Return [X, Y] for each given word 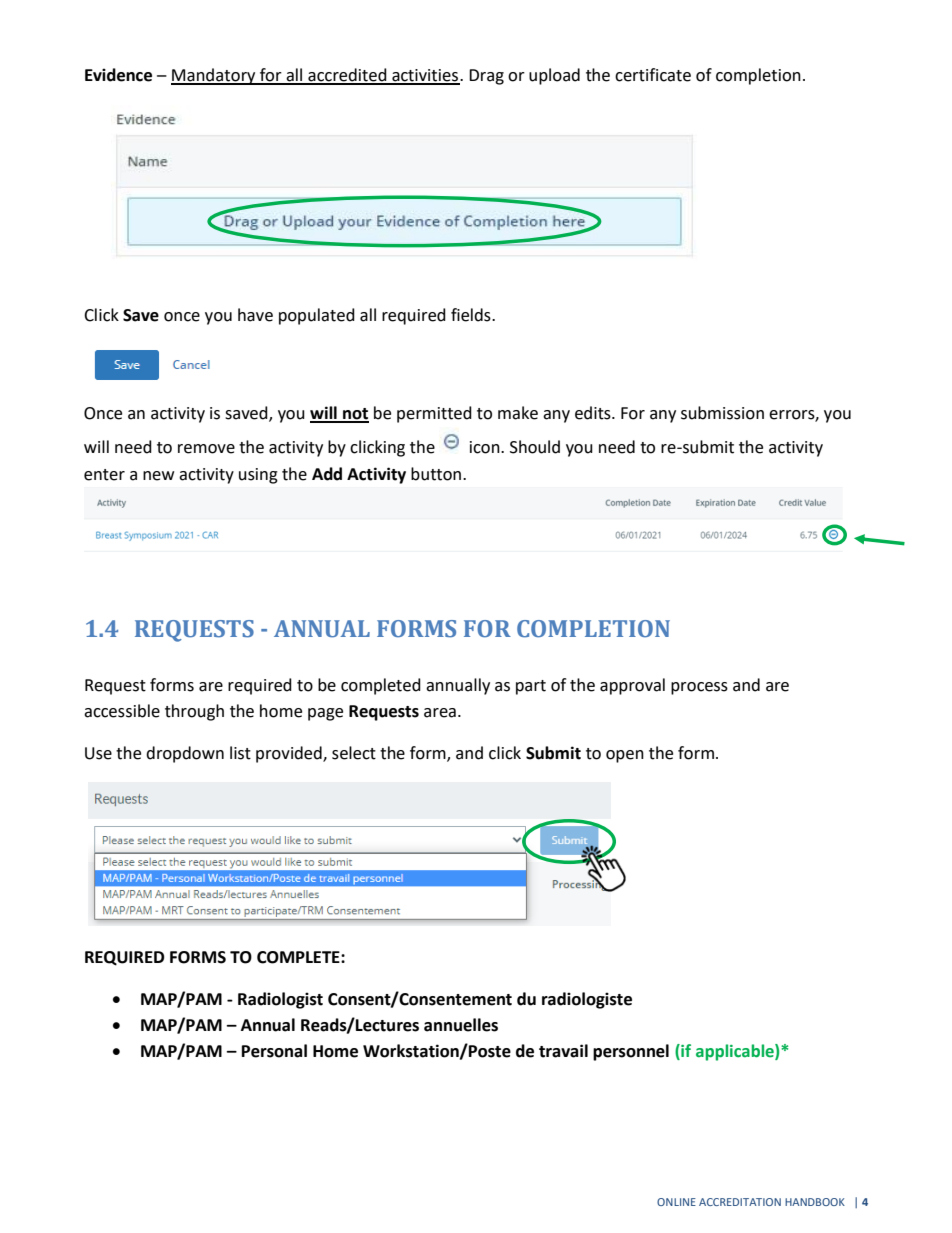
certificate [653, 75]
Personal [274, 1051]
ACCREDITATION [740, 1202]
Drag [486, 77]
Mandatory [214, 76]
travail [563, 1051]
